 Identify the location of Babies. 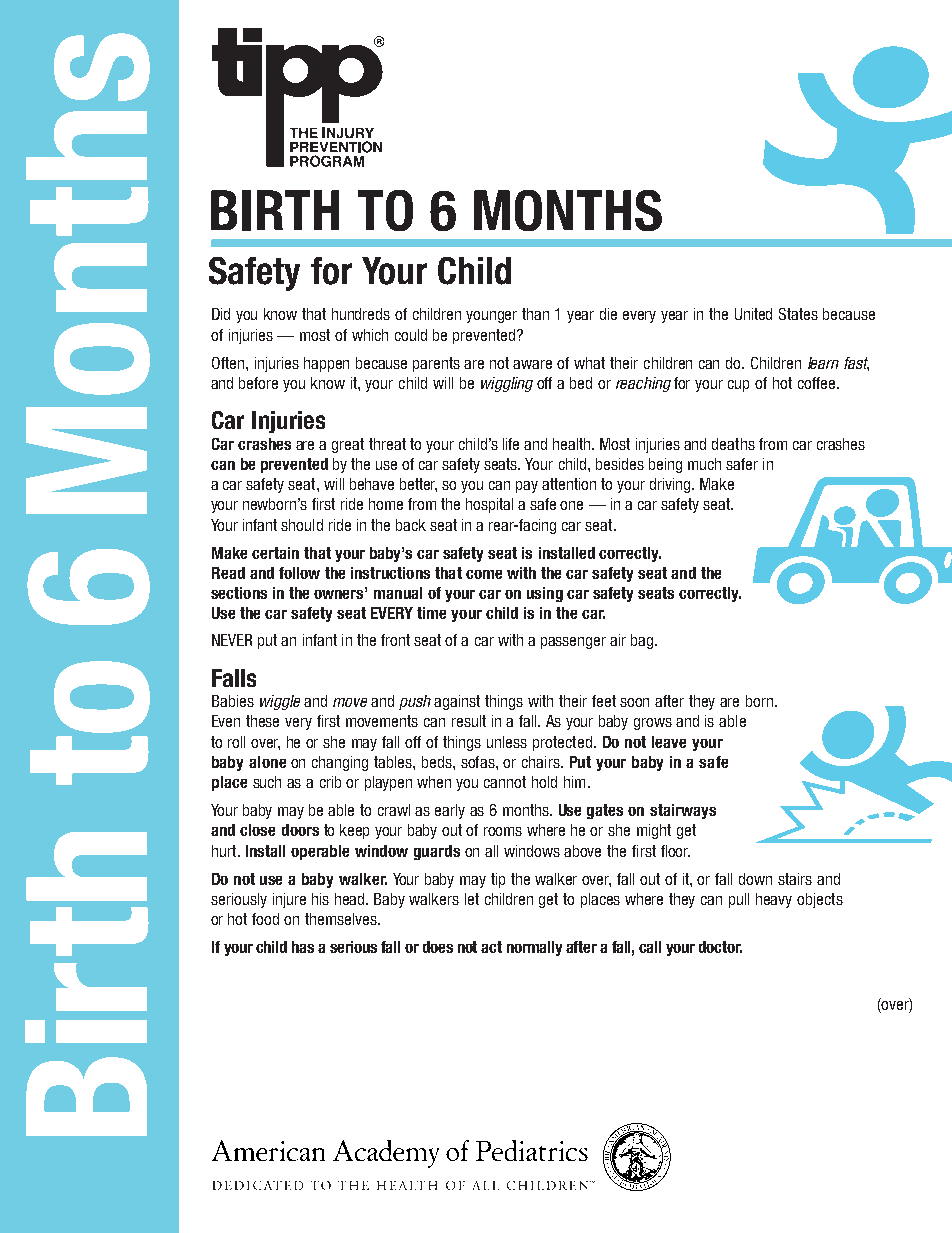
(233, 701).
